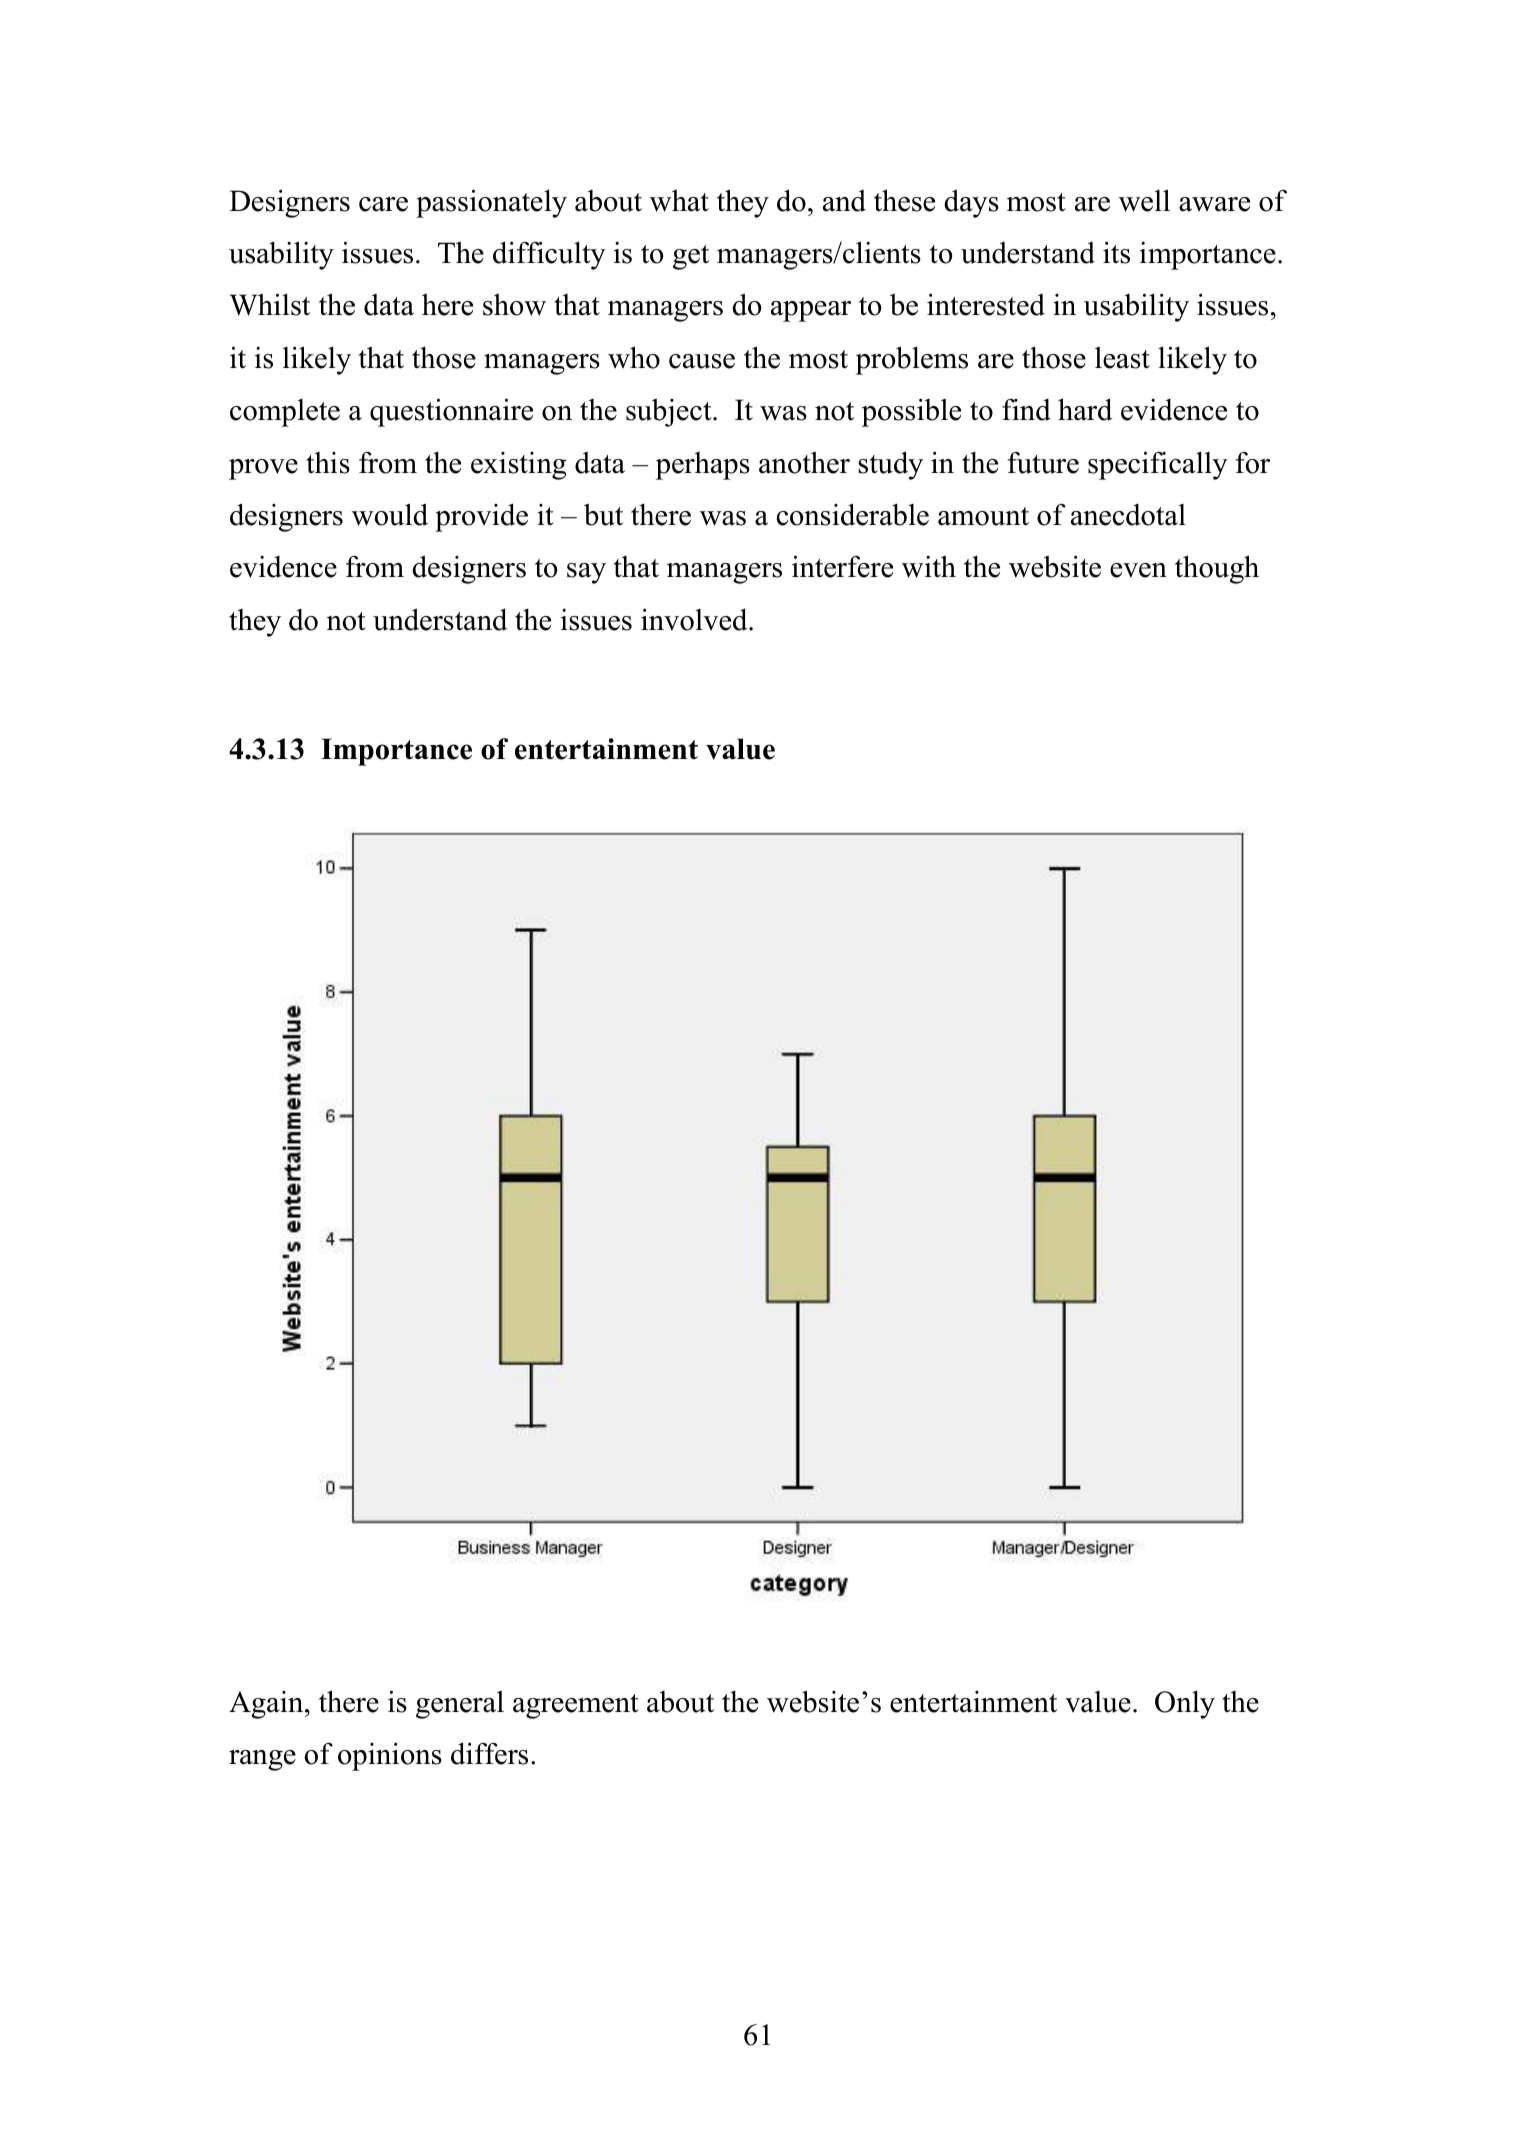  Describe the element at coordinates (390, 1756) in the image. I see `opinions` at that location.
